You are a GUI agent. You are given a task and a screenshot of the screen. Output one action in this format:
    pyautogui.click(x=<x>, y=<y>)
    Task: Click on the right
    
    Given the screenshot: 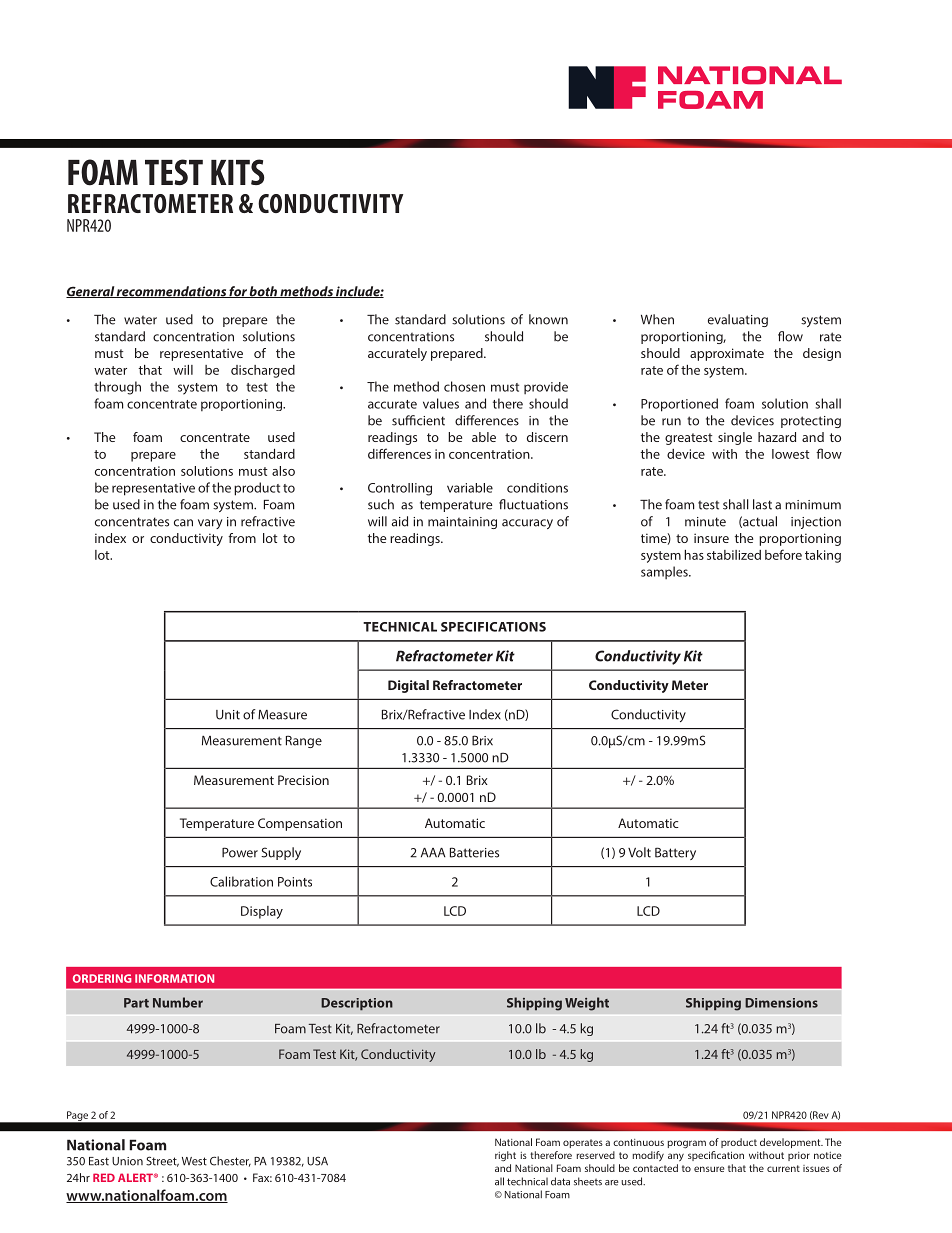 What is the action you would take?
    pyautogui.click(x=505, y=1156)
